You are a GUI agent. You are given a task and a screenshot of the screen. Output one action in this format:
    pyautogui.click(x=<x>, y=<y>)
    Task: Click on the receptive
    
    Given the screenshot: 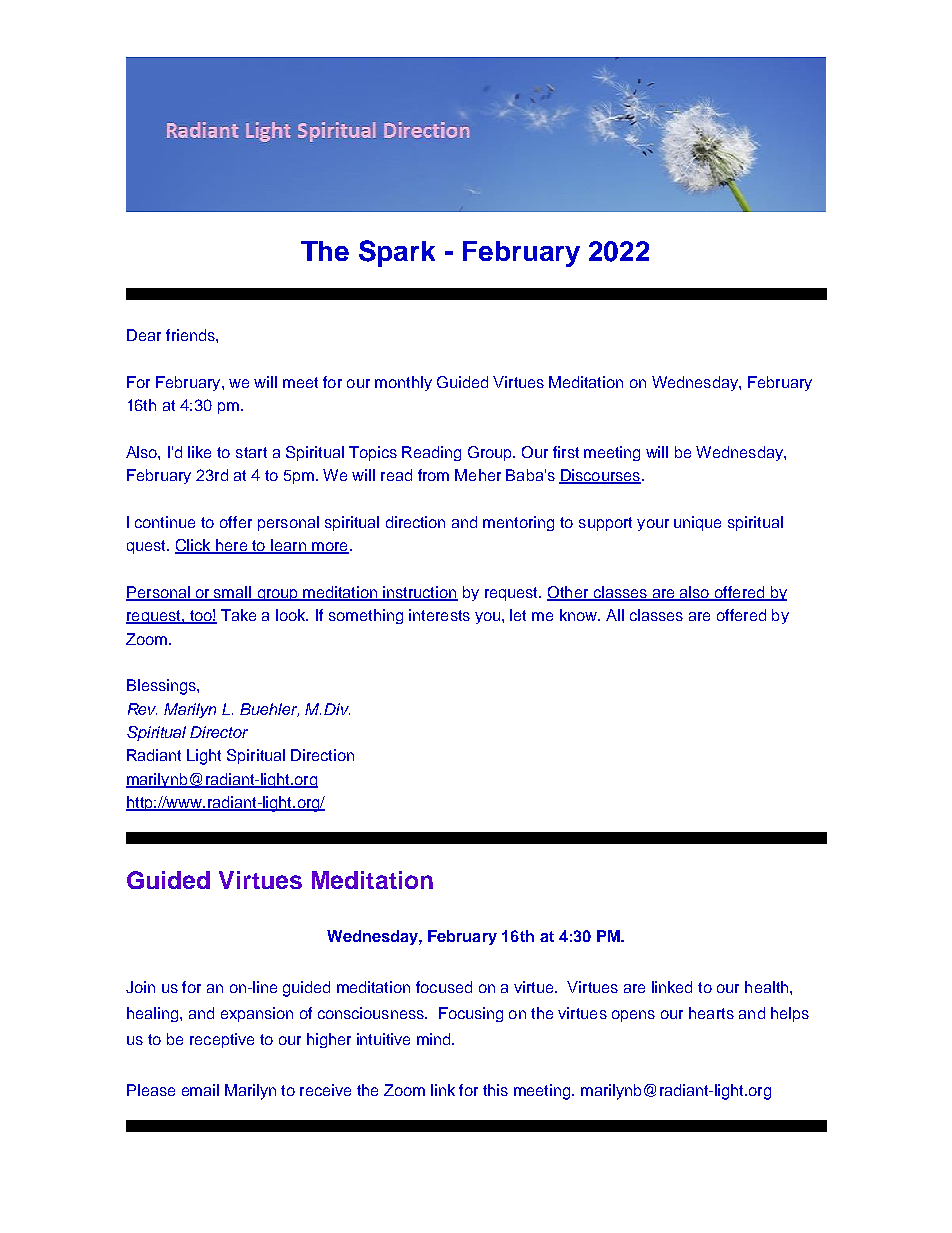 What is the action you would take?
    pyautogui.click(x=222, y=1040)
